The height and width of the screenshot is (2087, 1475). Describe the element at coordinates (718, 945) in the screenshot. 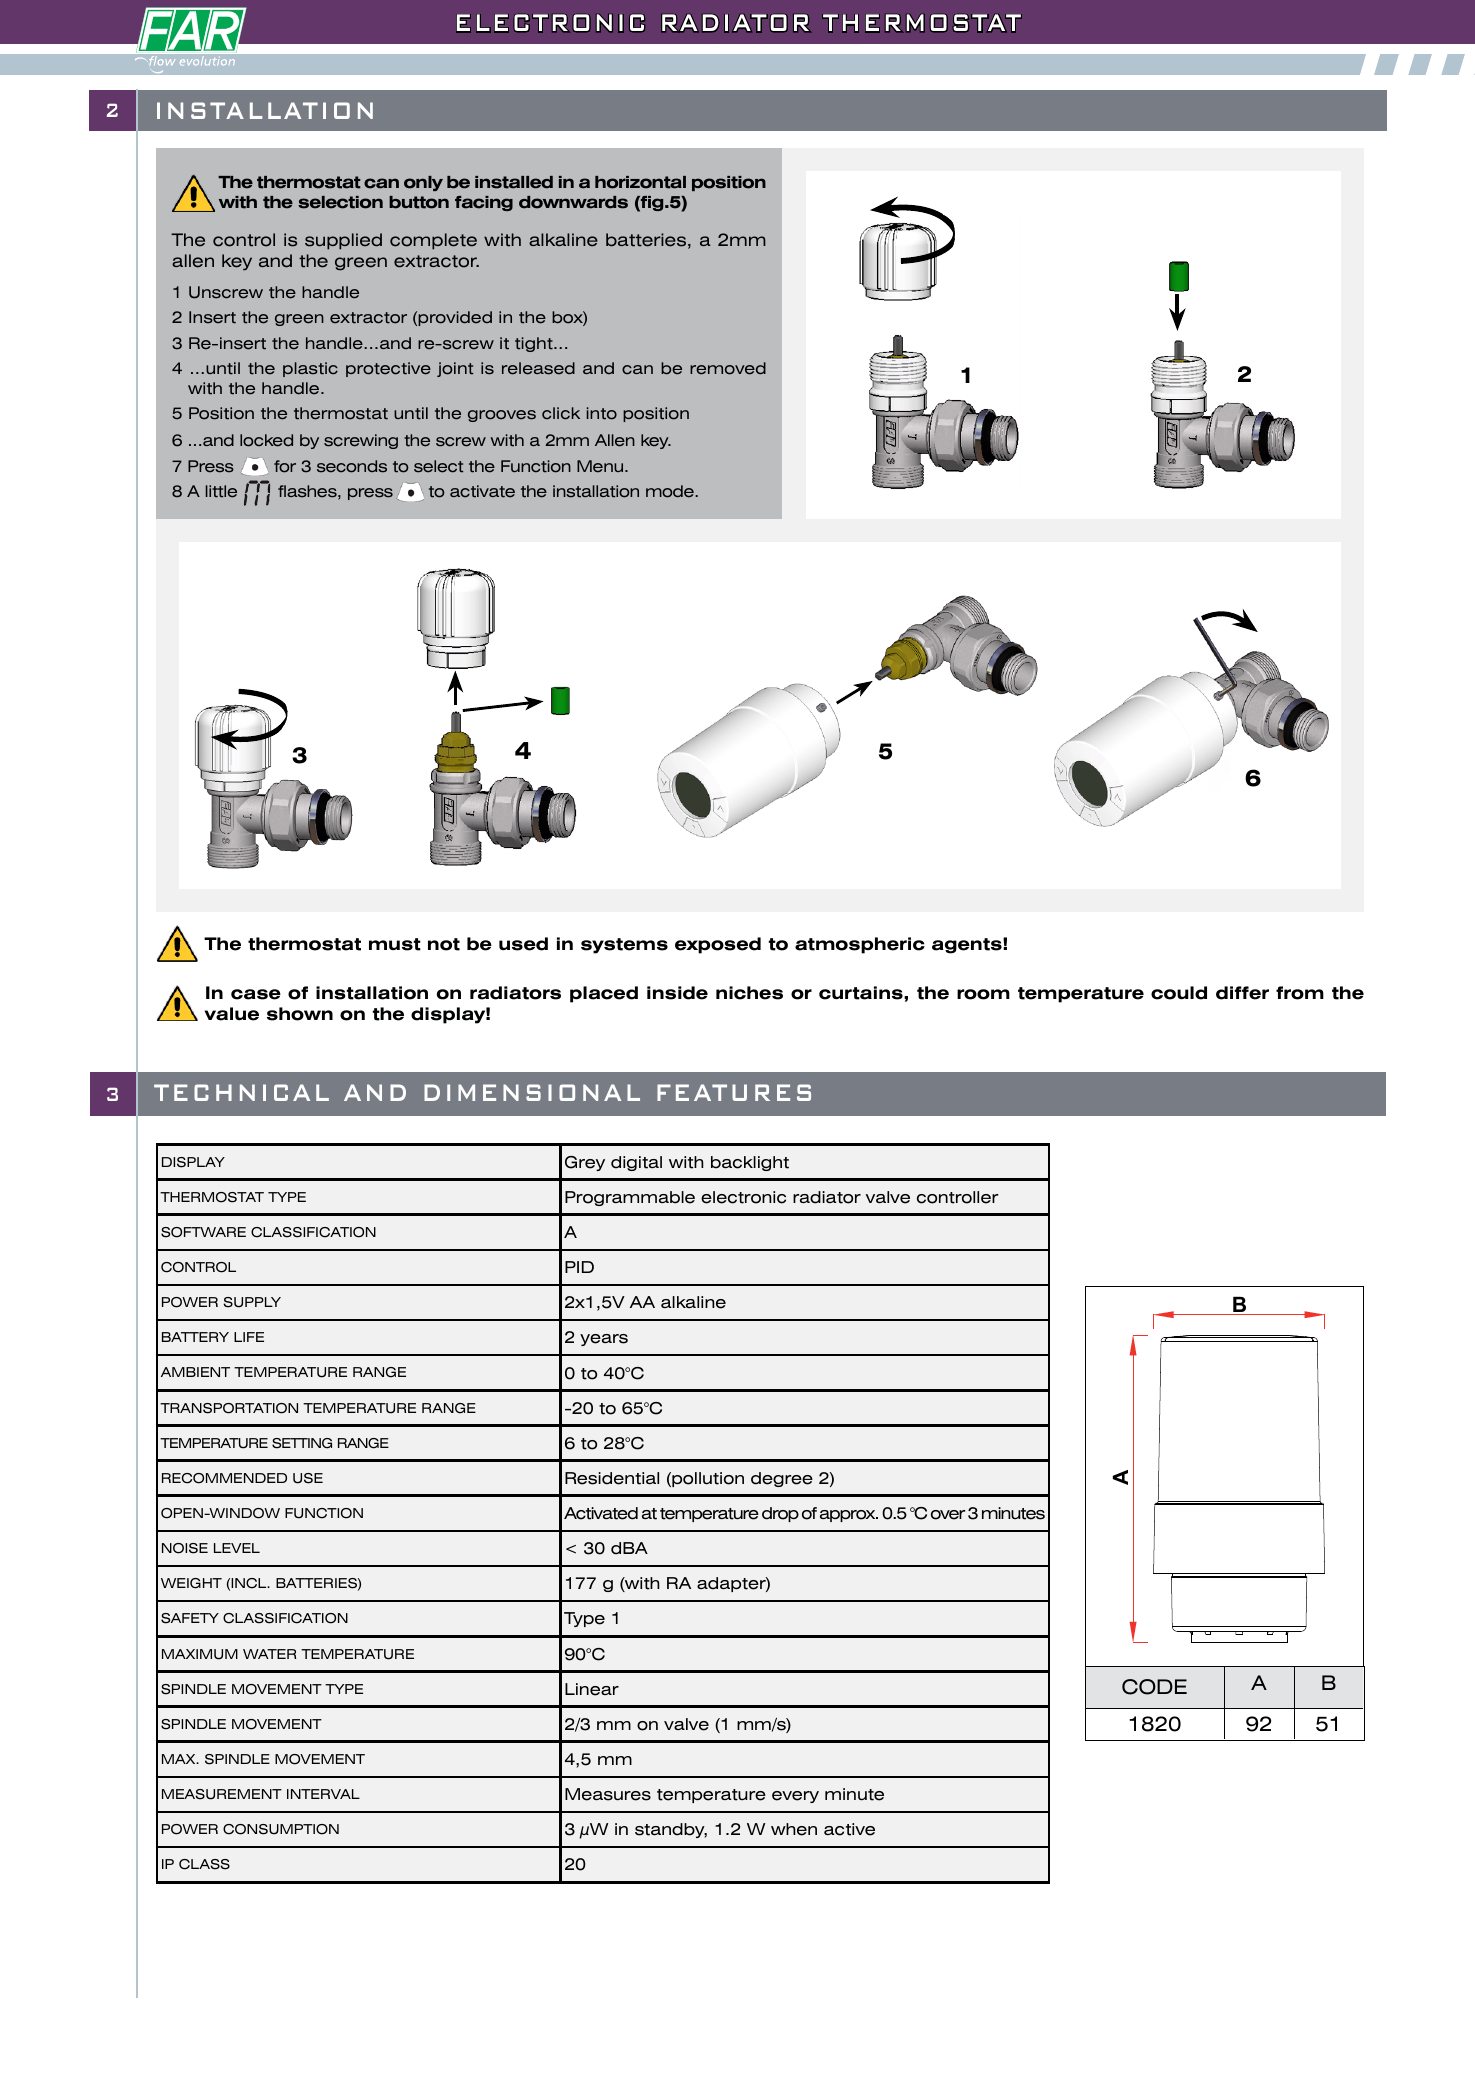

I see `exposed` at that location.
